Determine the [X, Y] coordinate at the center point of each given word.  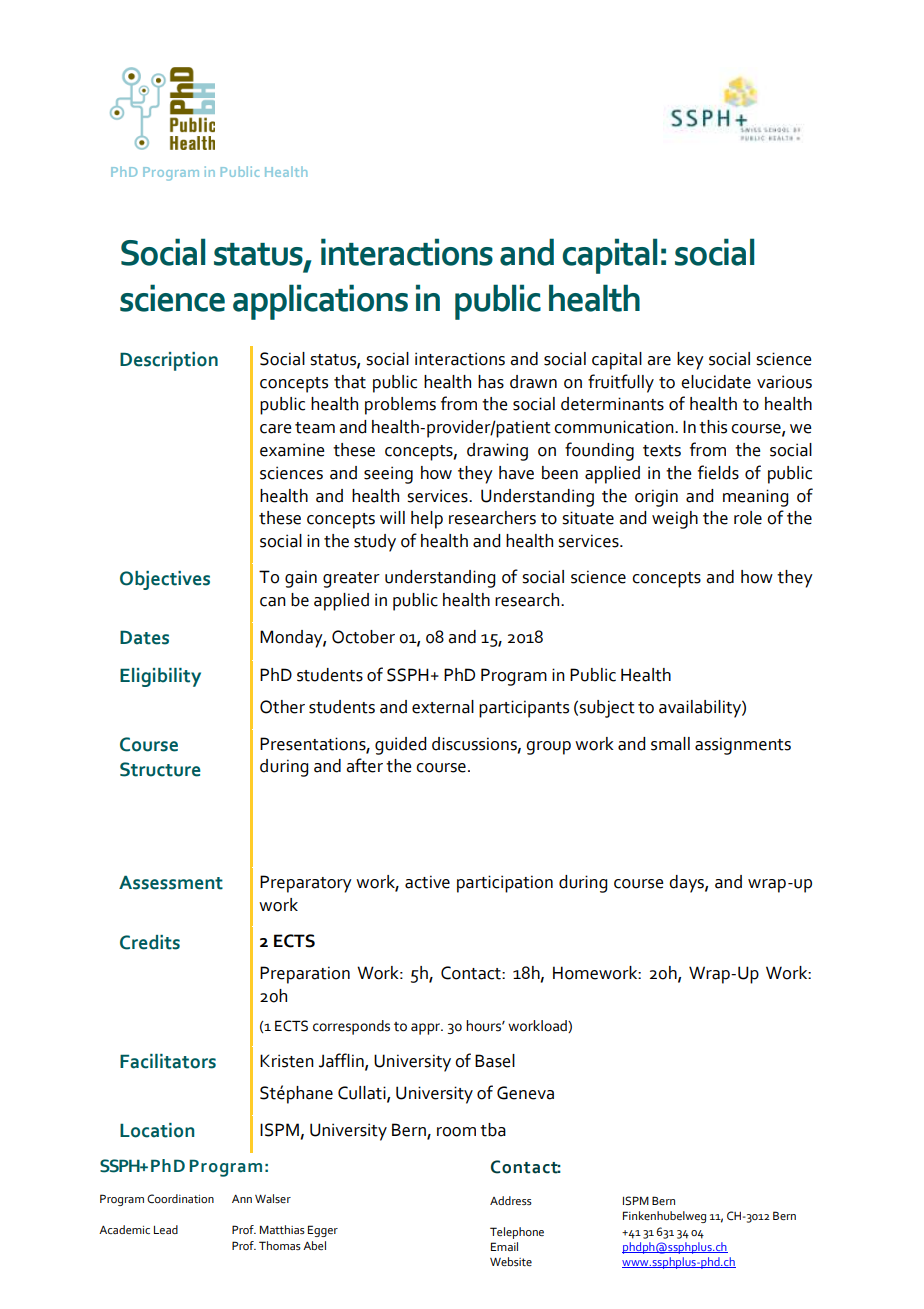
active [427, 882]
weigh [675, 520]
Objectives [165, 580]
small [670, 744]
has [491, 382]
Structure [160, 769]
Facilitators [168, 1061]
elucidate [716, 382]
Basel [495, 1061]
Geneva [525, 1093]
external [443, 707]
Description [169, 361]
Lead [166, 1229]
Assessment [171, 882]
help [427, 520]
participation [505, 884]
